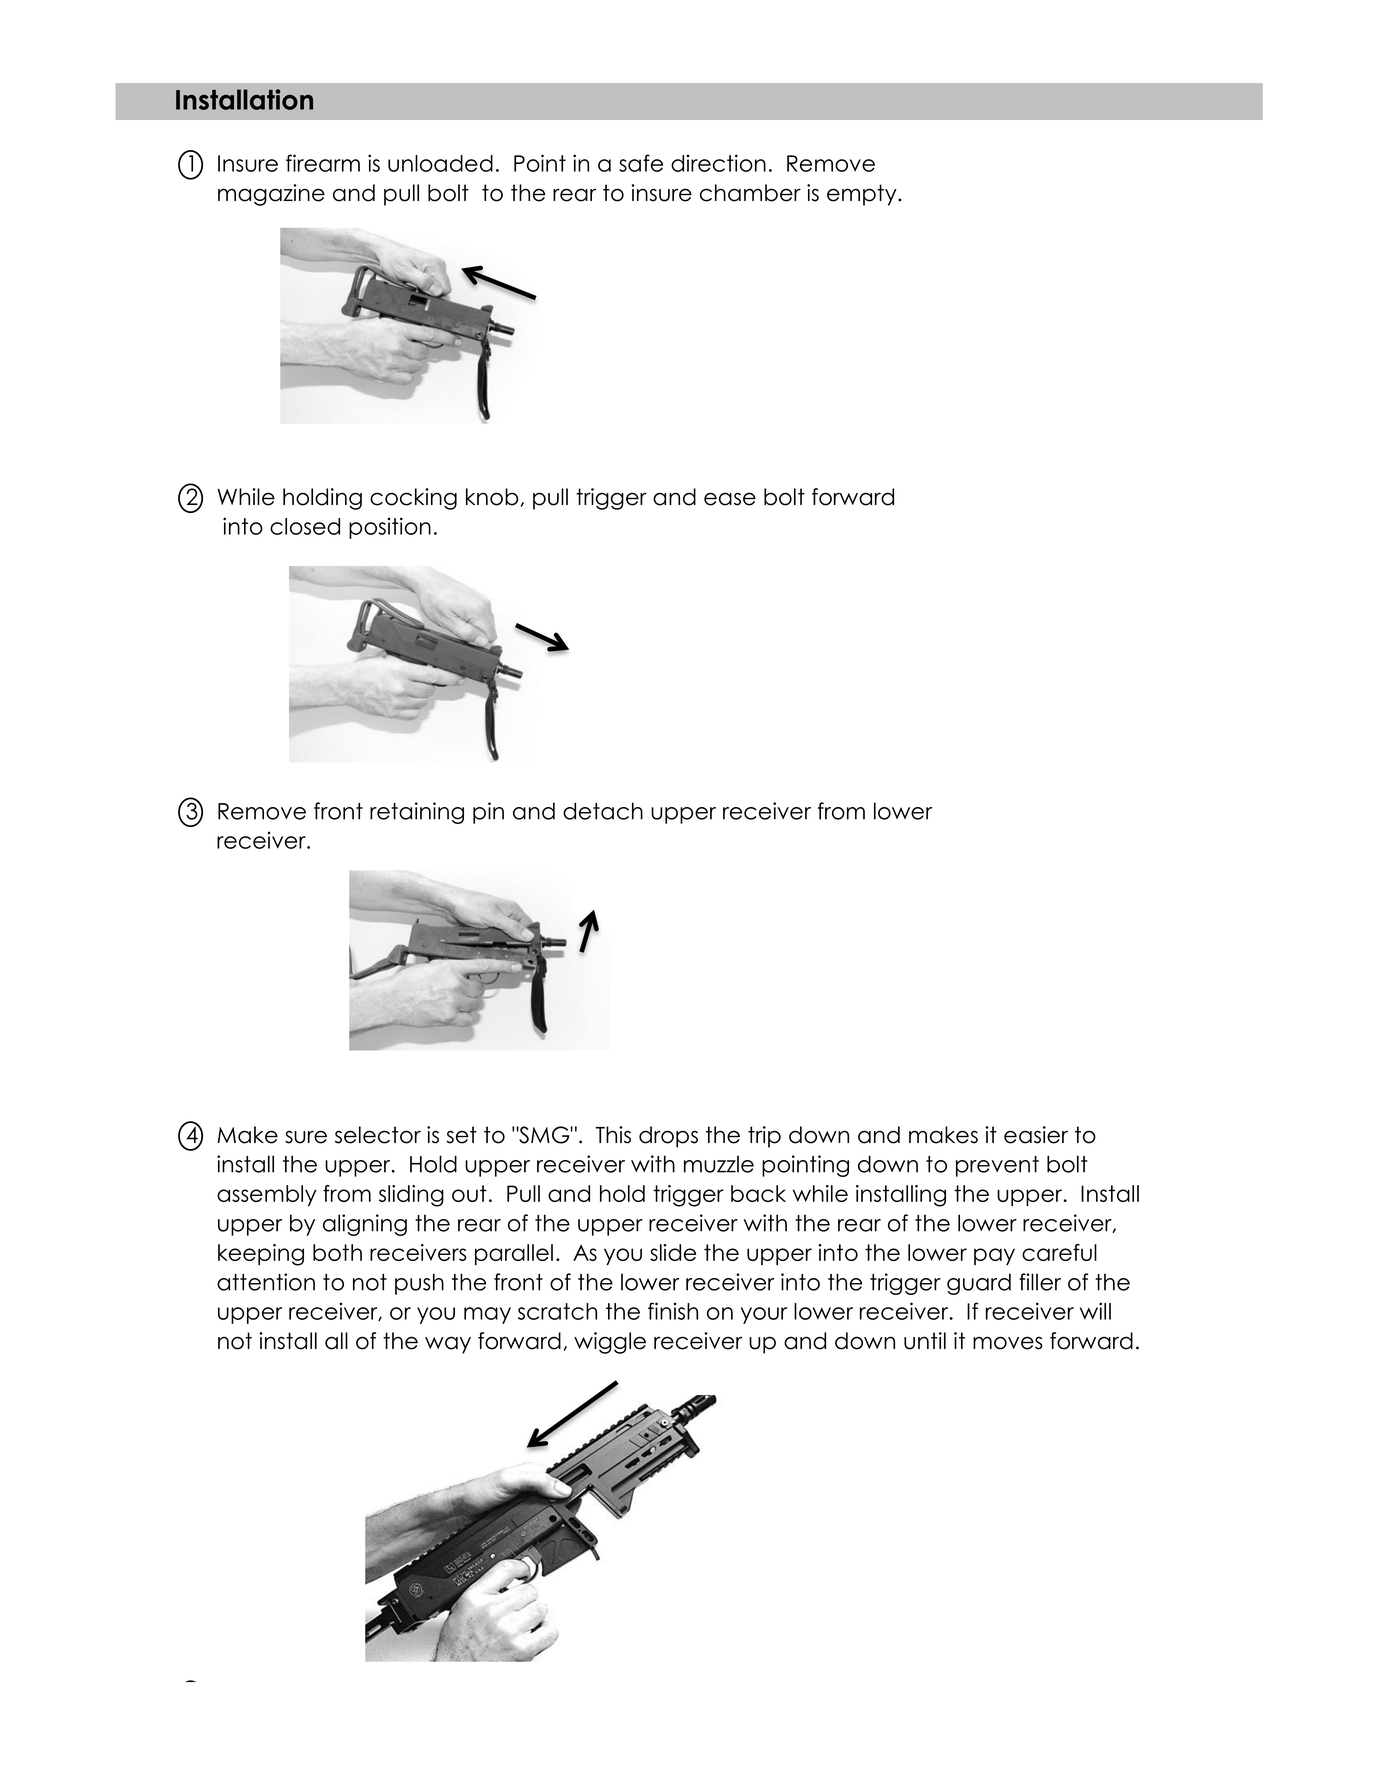  Describe the element at coordinates (1036, 1135) in the screenshot. I see `easier` at that location.
